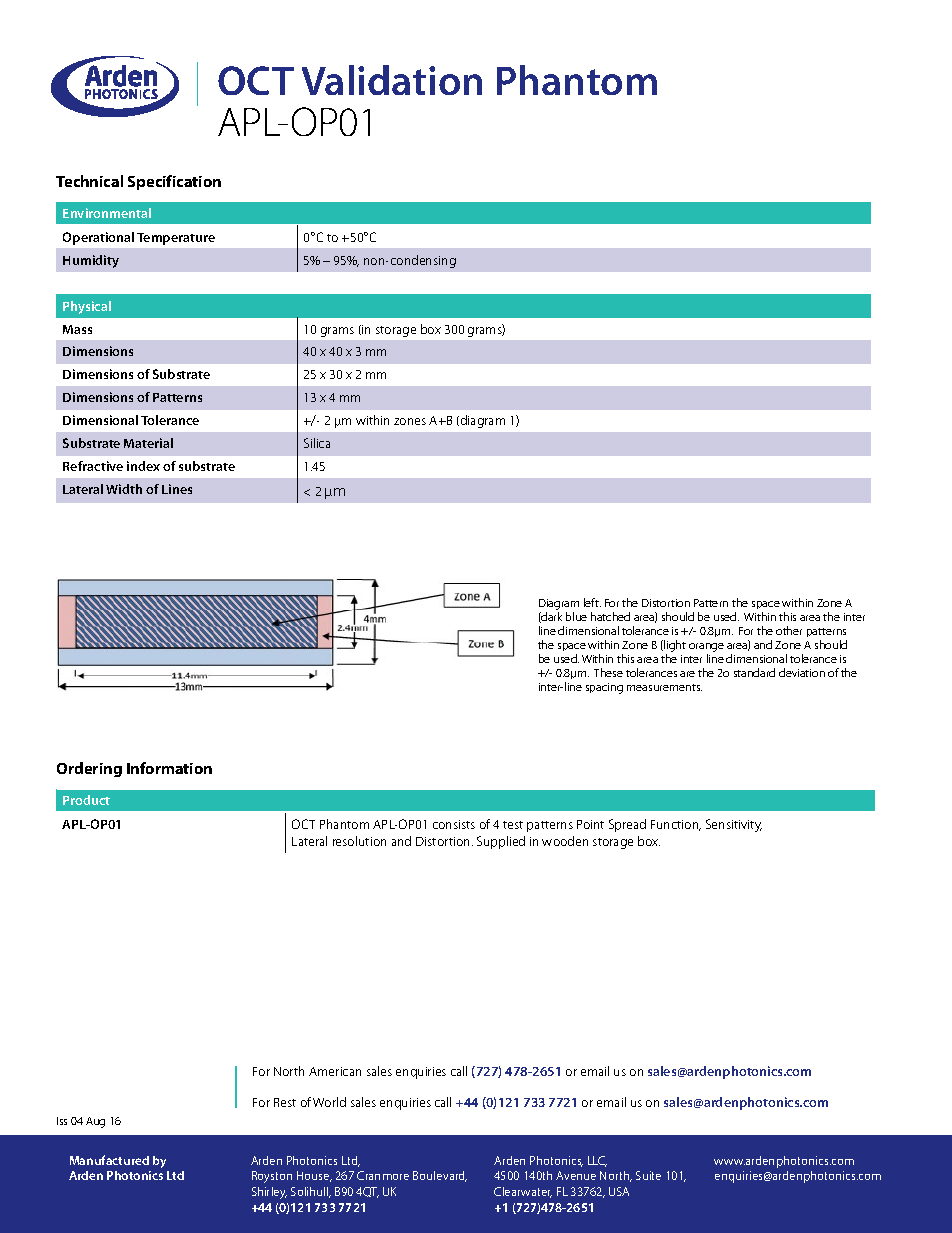 The width and height of the screenshot is (952, 1233). What do you see at coordinates (392, 80) in the screenshot?
I see `Validation` at bounding box center [392, 80].
